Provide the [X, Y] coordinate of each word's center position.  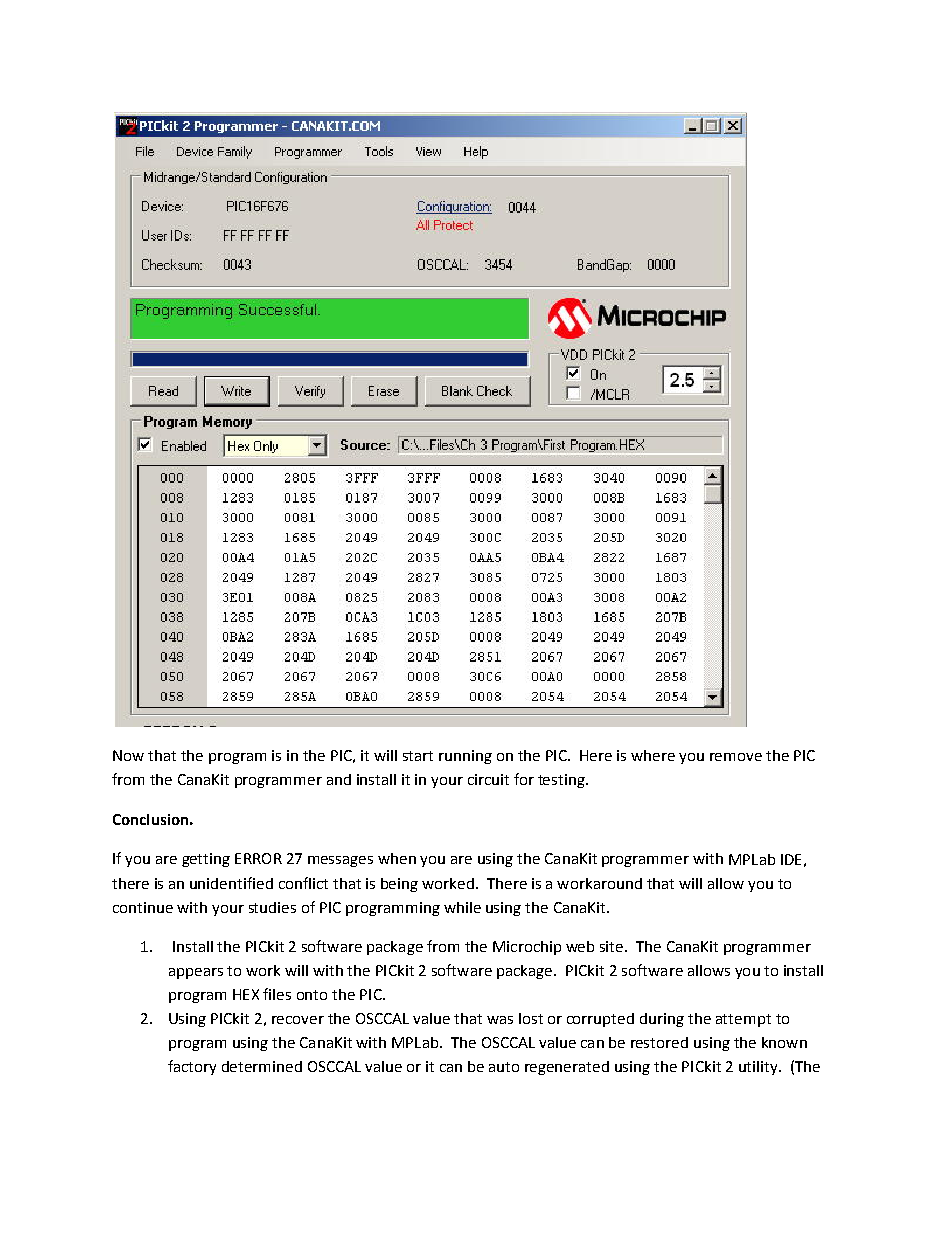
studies [272, 907]
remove [736, 757]
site [613, 946]
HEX [246, 994]
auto [504, 1067]
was [500, 1020]
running [465, 757]
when [397, 858]
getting [206, 860]
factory [192, 1067]
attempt [743, 1020]
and [339, 779]
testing [562, 781]
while [462, 907]
